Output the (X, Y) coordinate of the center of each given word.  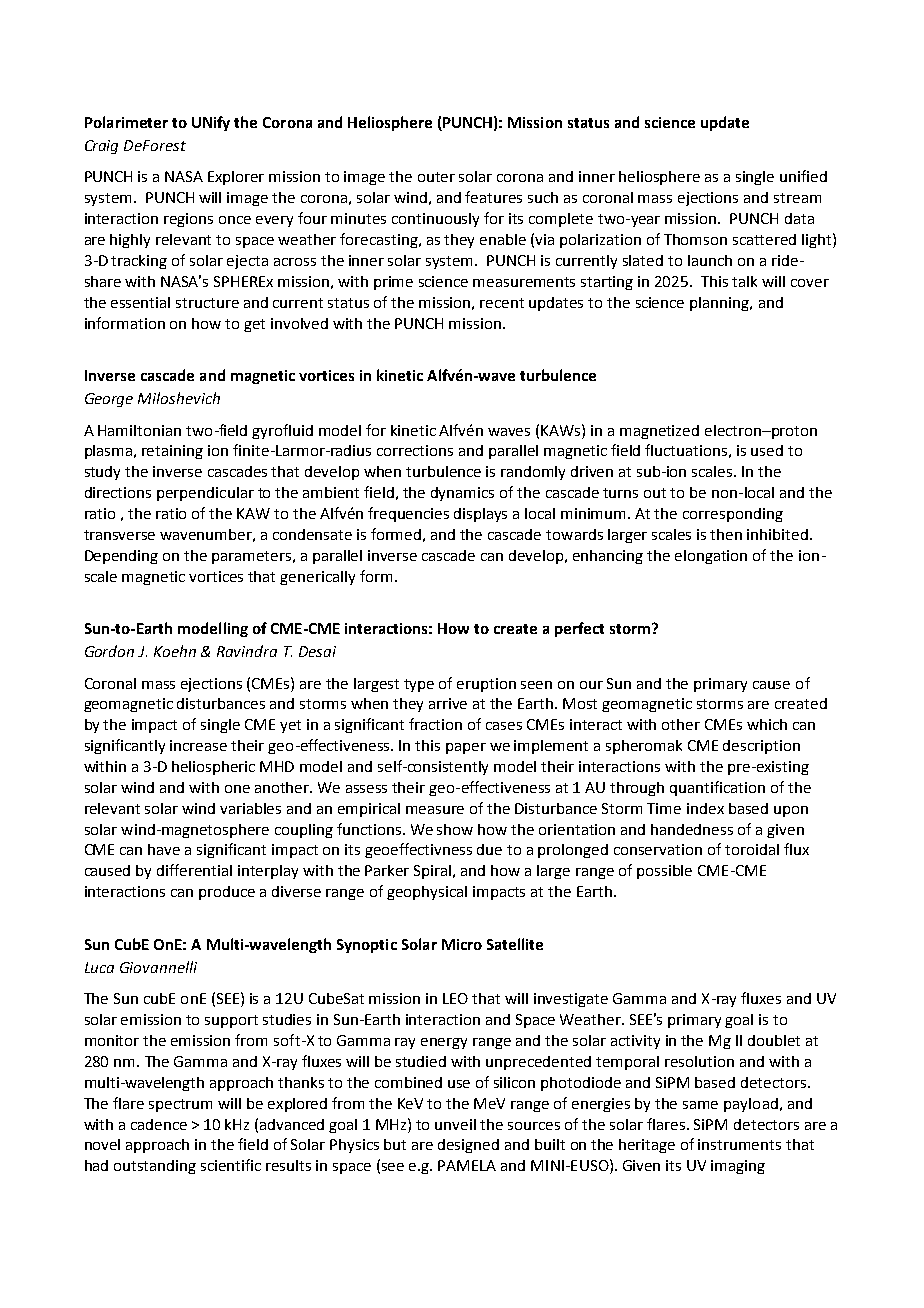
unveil (455, 1124)
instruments (739, 1144)
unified (803, 176)
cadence (159, 1124)
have (164, 849)
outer (436, 177)
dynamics (462, 494)
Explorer (236, 178)
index (705, 808)
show (455, 829)
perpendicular (205, 494)
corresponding (733, 515)
